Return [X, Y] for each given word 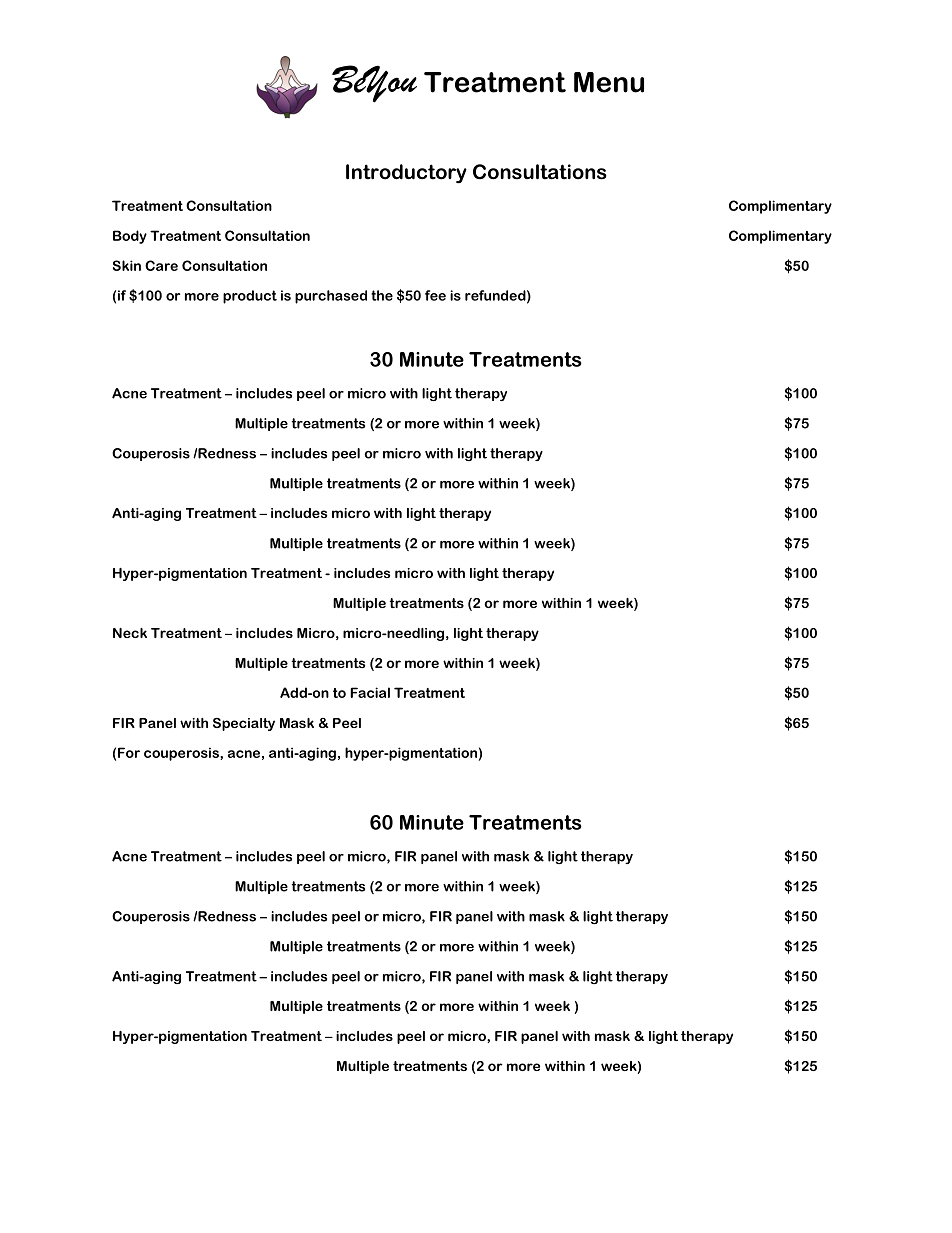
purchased [331, 297]
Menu [609, 82]
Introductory [406, 174]
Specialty [244, 724]
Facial [370, 692]
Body [130, 237]
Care [161, 265]
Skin [127, 265]
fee [435, 295]
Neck [130, 633]
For [129, 752]
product [250, 297]
